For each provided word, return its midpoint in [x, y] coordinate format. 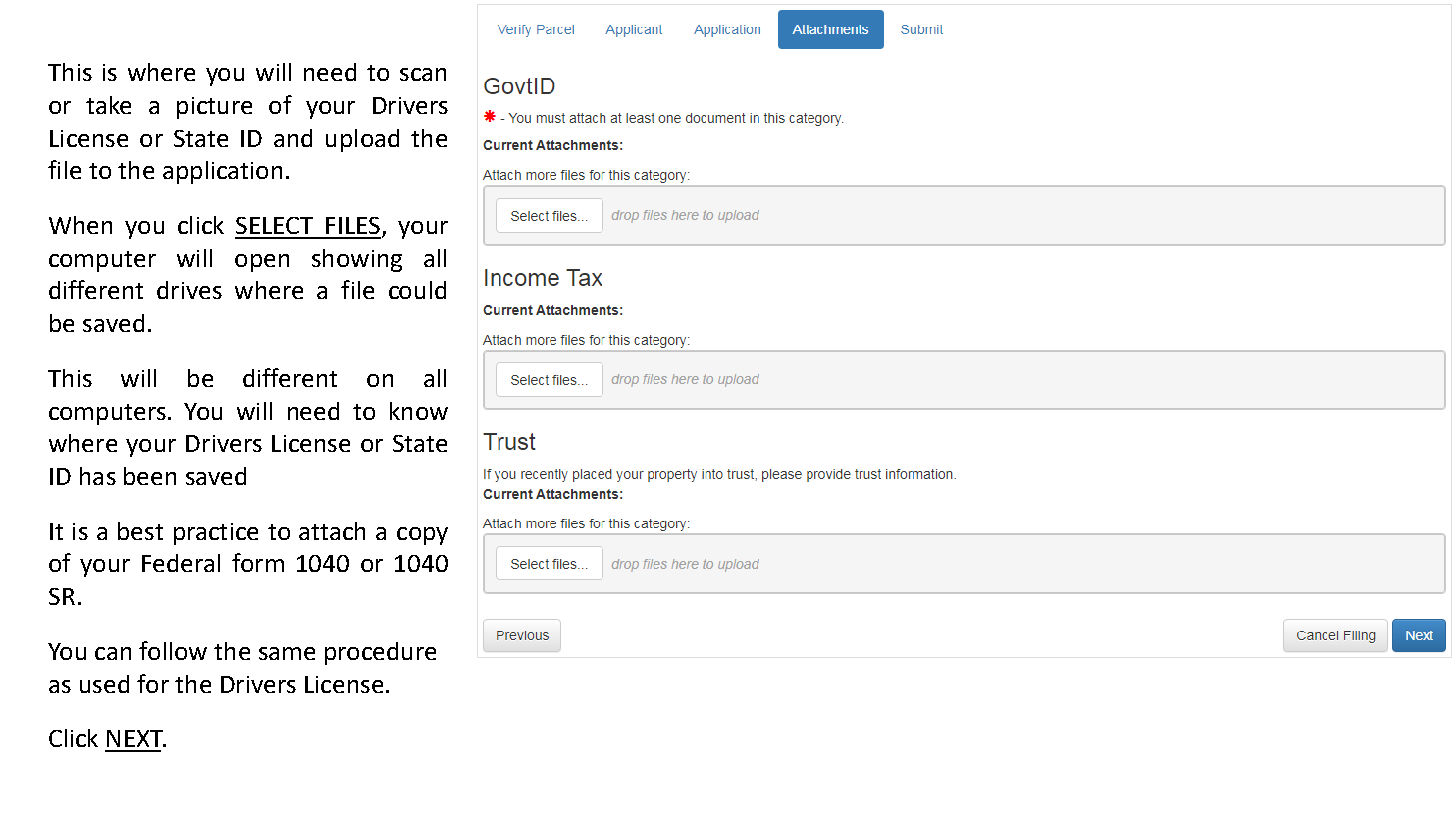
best [140, 531]
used [104, 684]
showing [357, 260]
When [80, 225]
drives [189, 290]
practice [216, 534]
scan [423, 74]
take [108, 105]
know [419, 411]
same [287, 653]
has [98, 476]
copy [422, 536]
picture [214, 108]
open [262, 263]
